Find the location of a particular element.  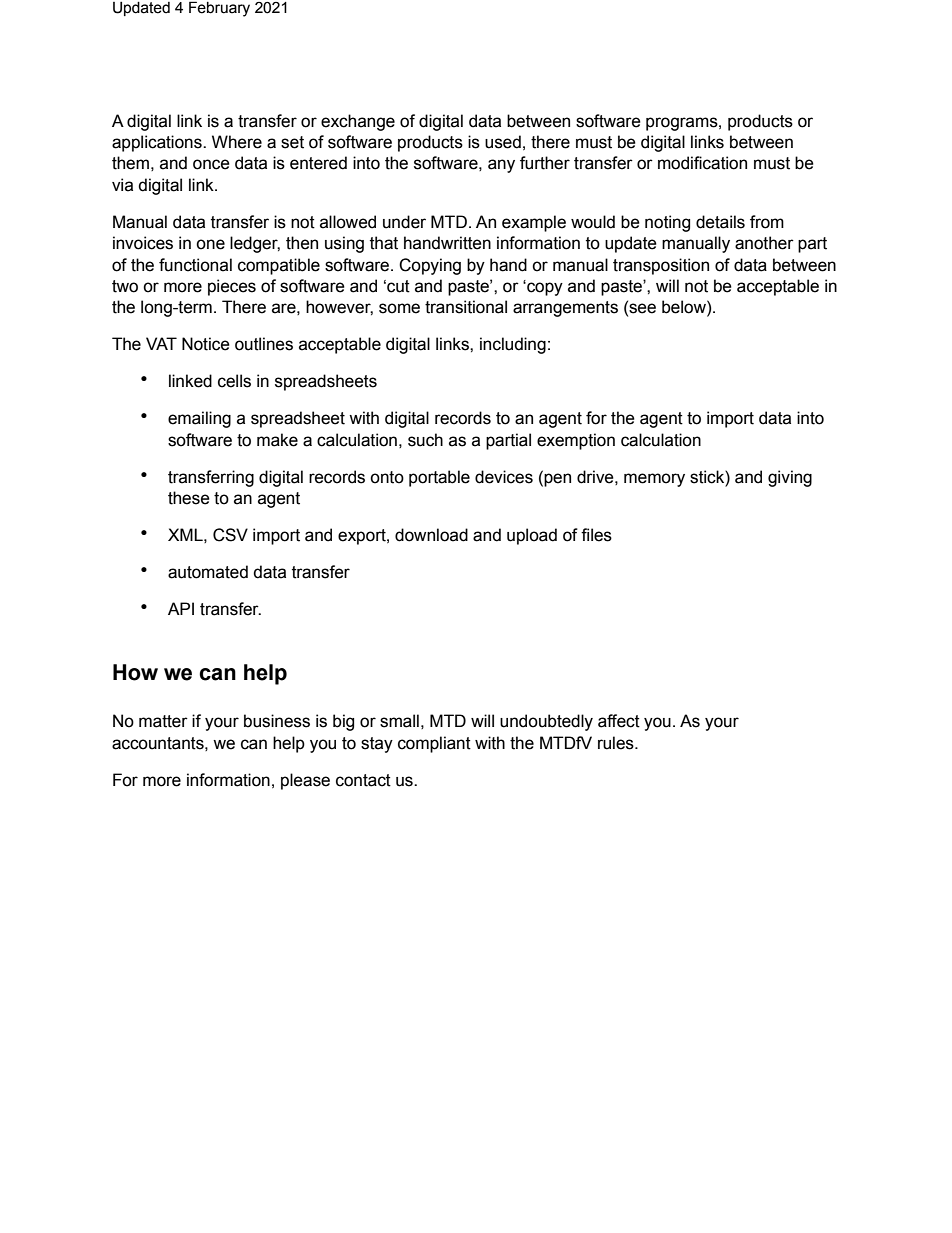

these is located at coordinates (189, 498).
